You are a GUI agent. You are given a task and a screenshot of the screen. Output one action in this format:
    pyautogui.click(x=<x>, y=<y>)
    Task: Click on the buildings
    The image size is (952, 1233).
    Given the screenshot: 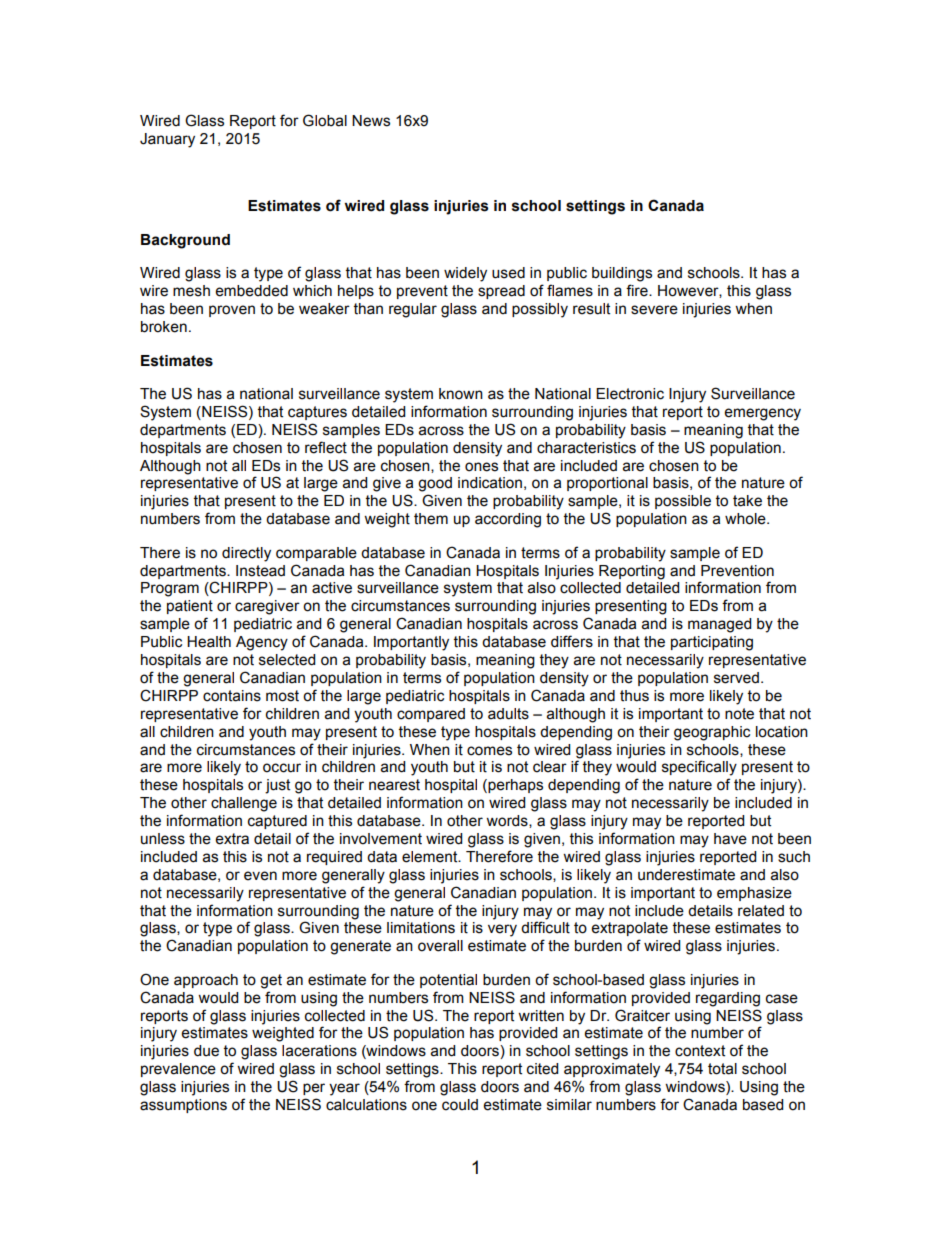 What is the action you would take?
    pyautogui.click(x=622, y=274)
